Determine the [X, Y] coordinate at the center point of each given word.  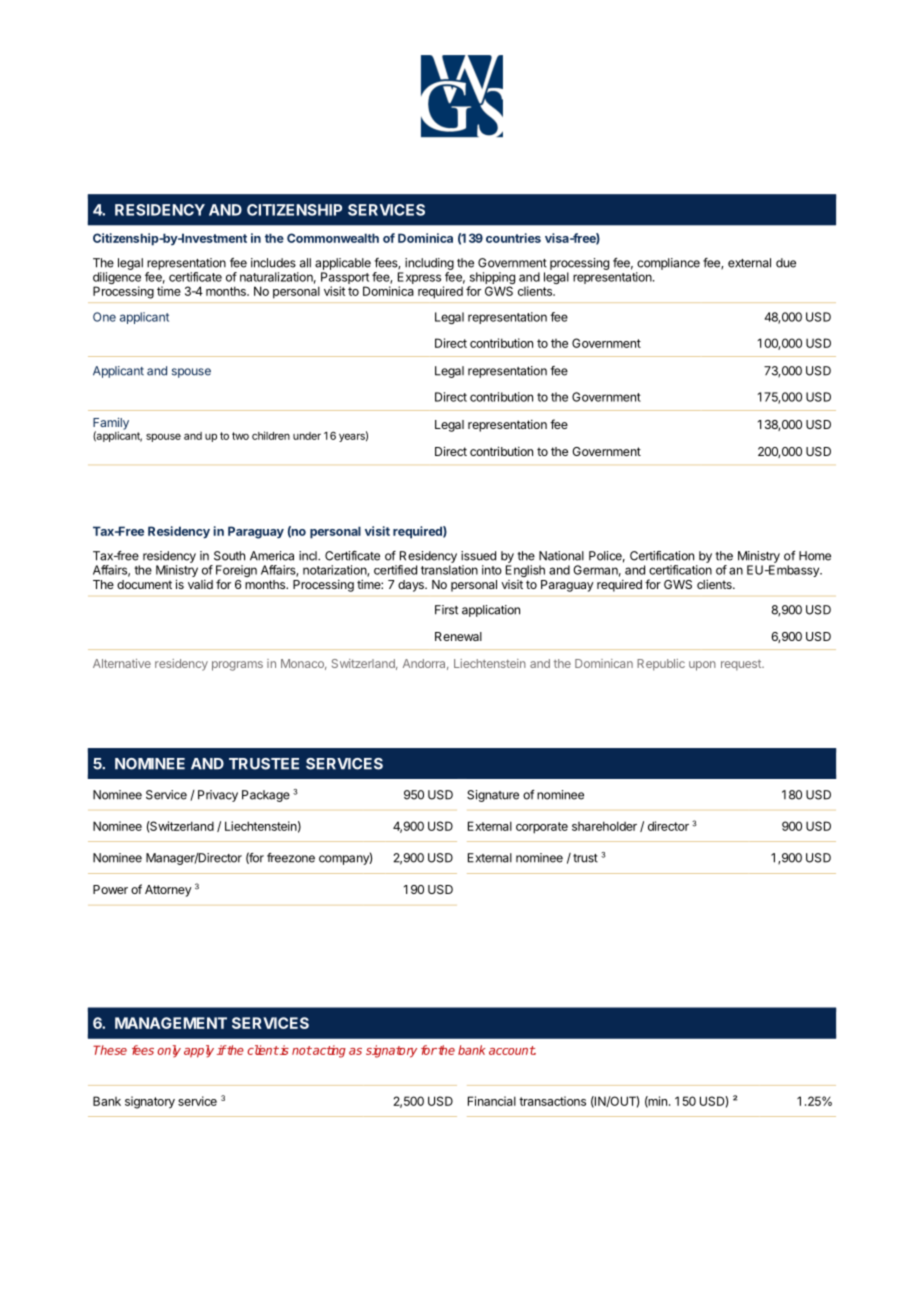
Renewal [458, 636]
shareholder [604, 826]
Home [815, 556]
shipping [491, 279]
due [786, 263]
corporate [542, 828]
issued [478, 556]
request [742, 665]
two [240, 436]
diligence [117, 279]
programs [237, 666]
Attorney [168, 891]
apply [199, 1051]
